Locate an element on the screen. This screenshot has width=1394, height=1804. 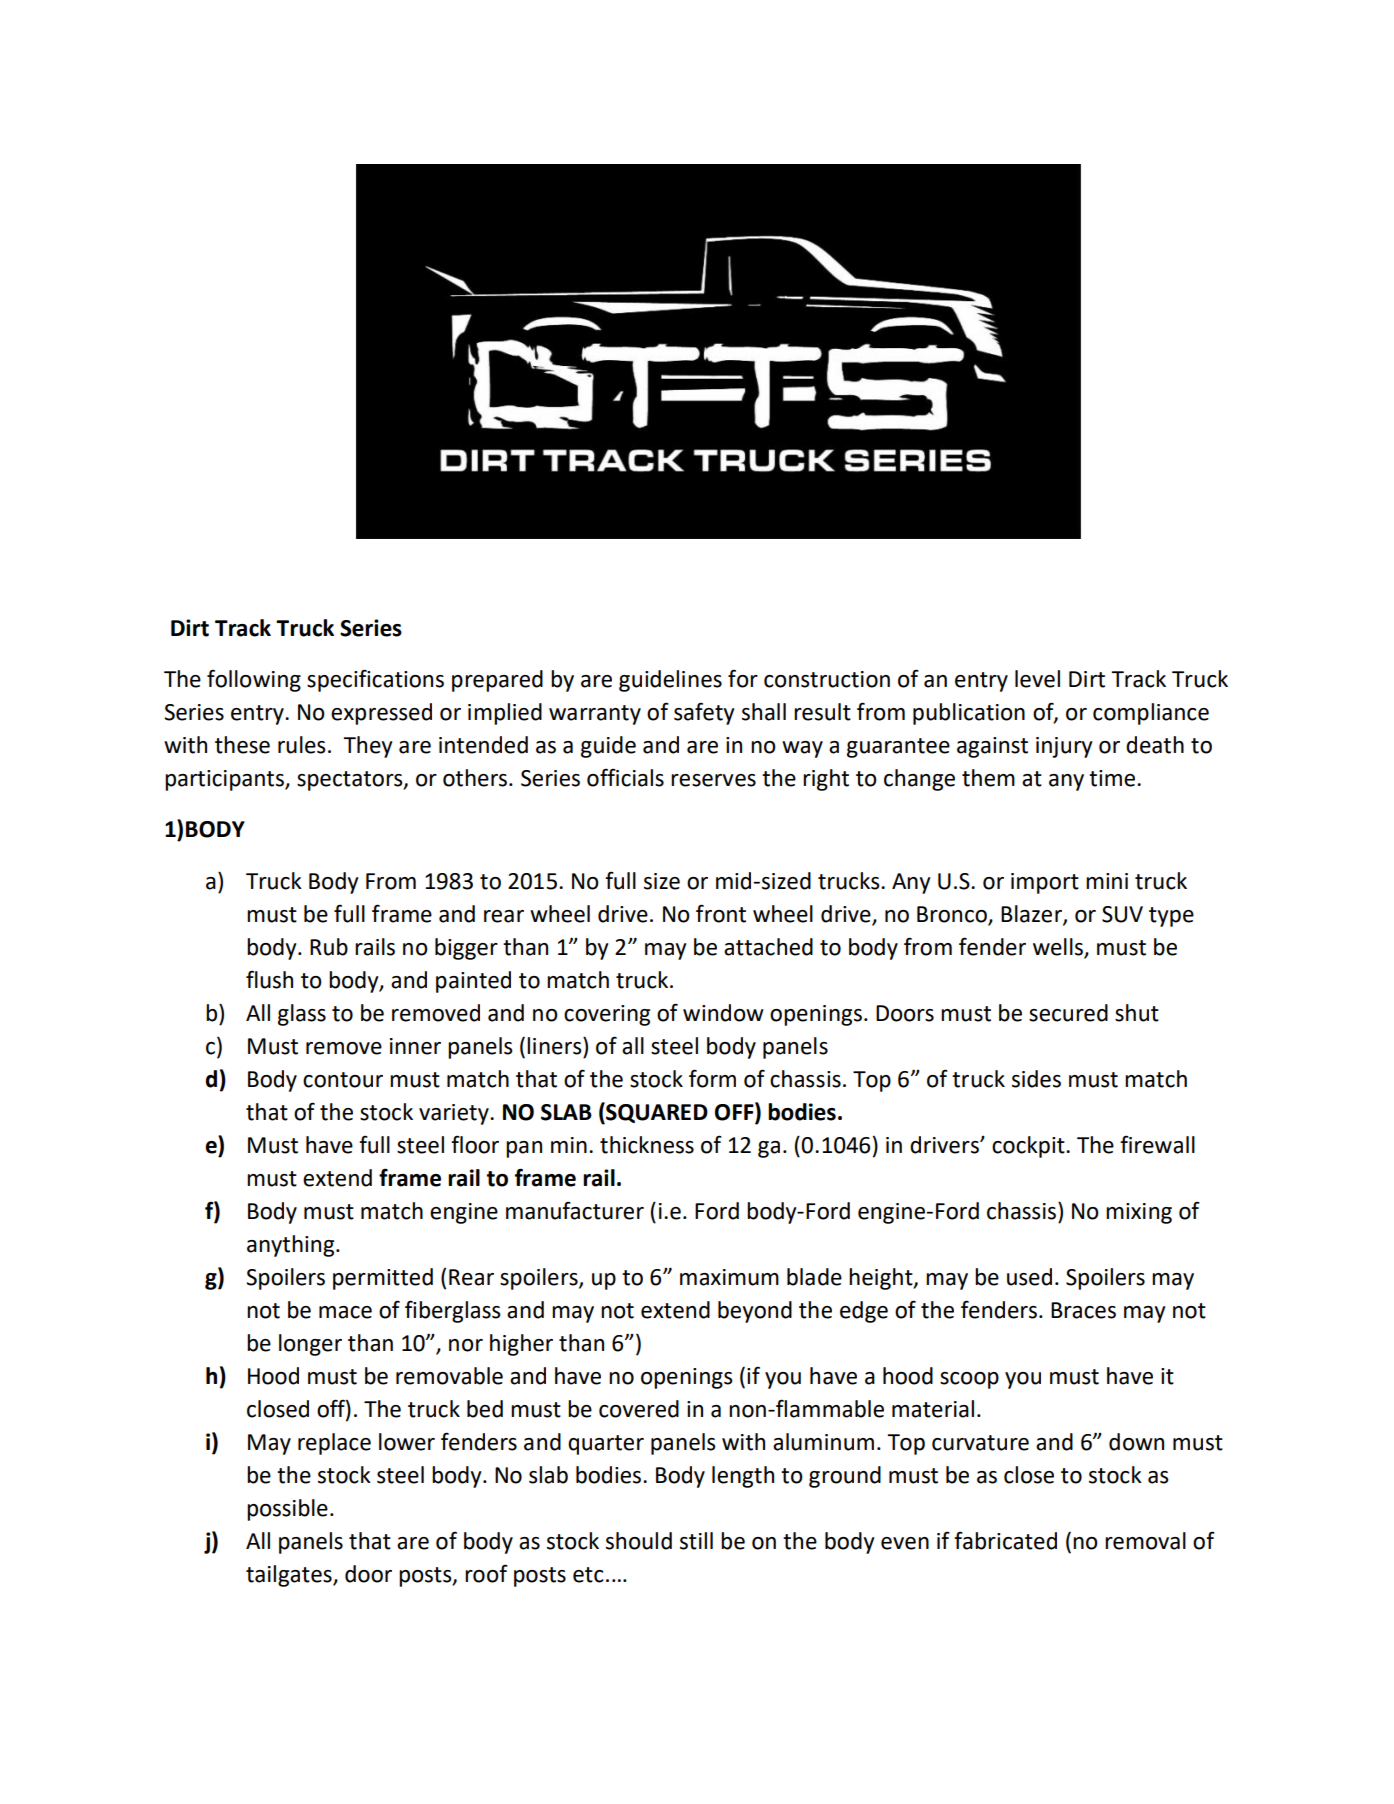
longer is located at coordinates (310, 1345).
